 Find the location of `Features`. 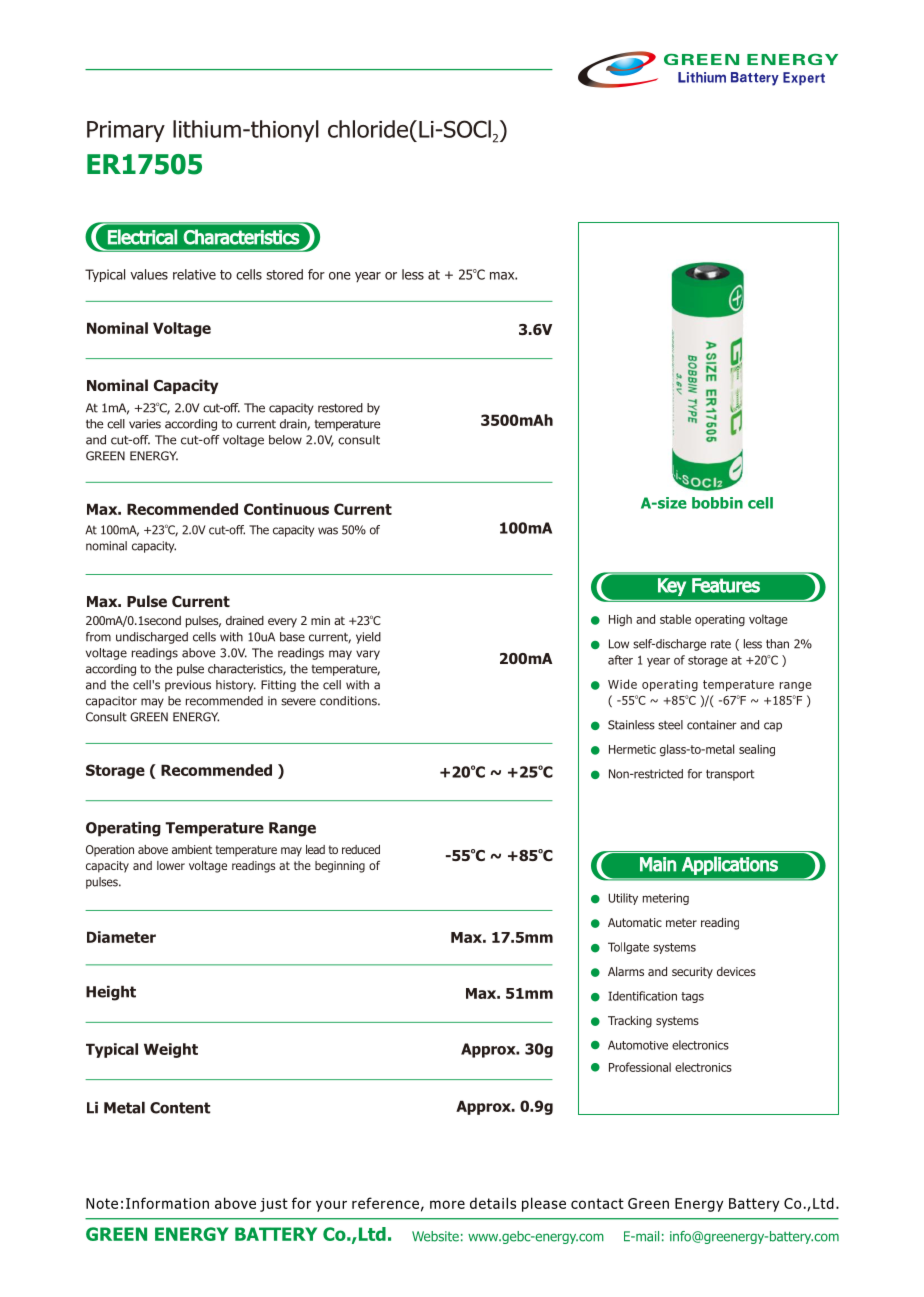

Features is located at coordinates (726, 585).
